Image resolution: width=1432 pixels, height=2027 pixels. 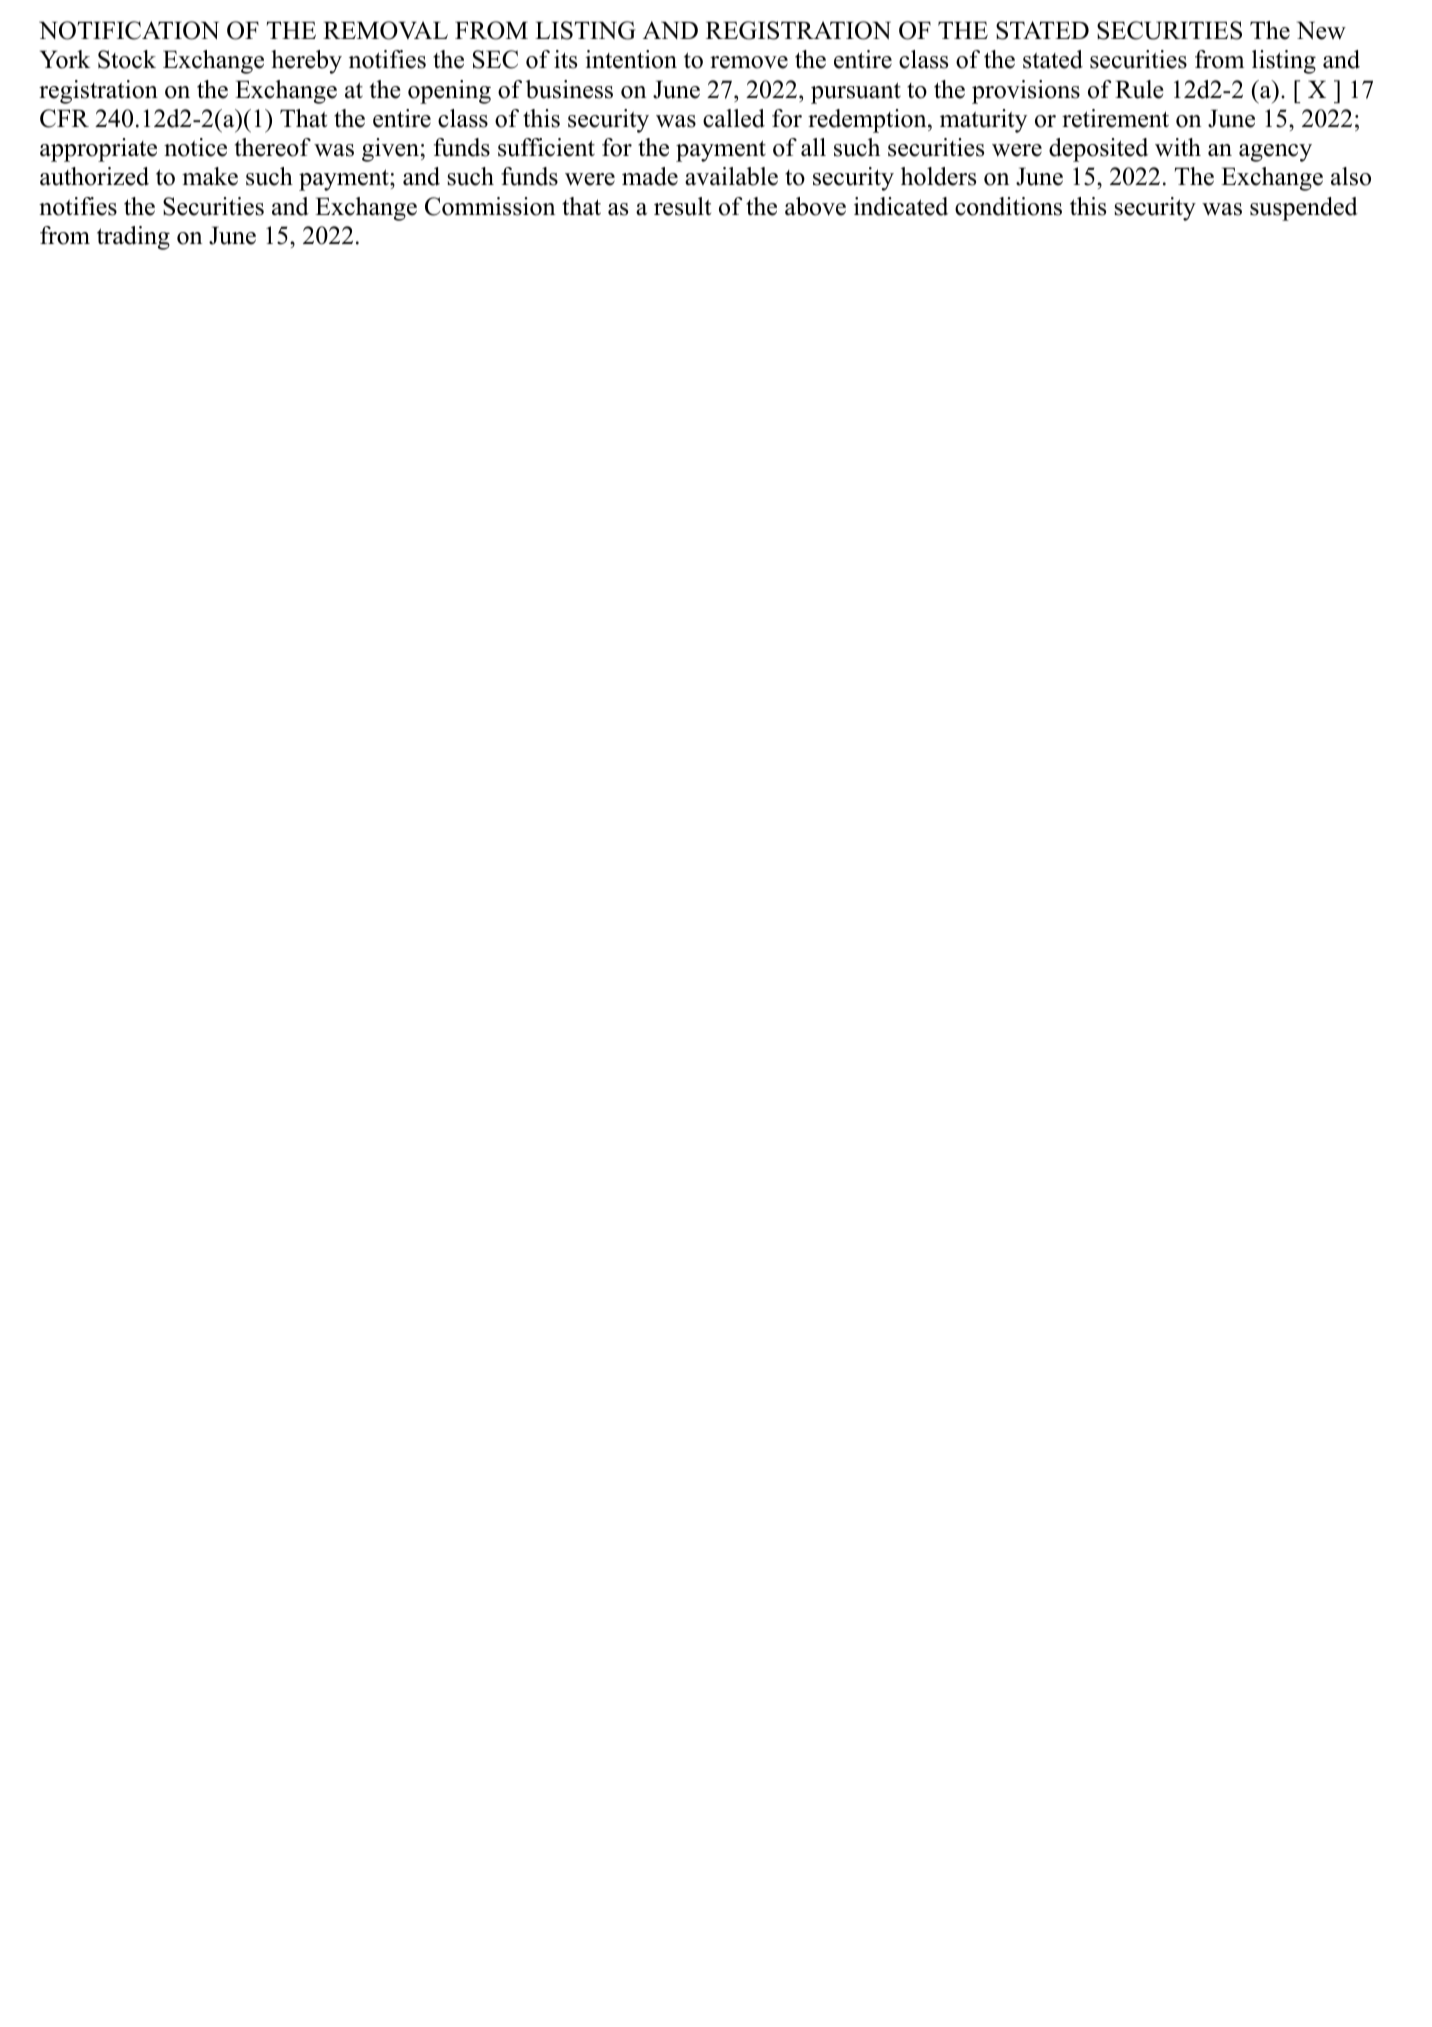 What do you see at coordinates (1304, 209) in the screenshot?
I see `suspended` at bounding box center [1304, 209].
